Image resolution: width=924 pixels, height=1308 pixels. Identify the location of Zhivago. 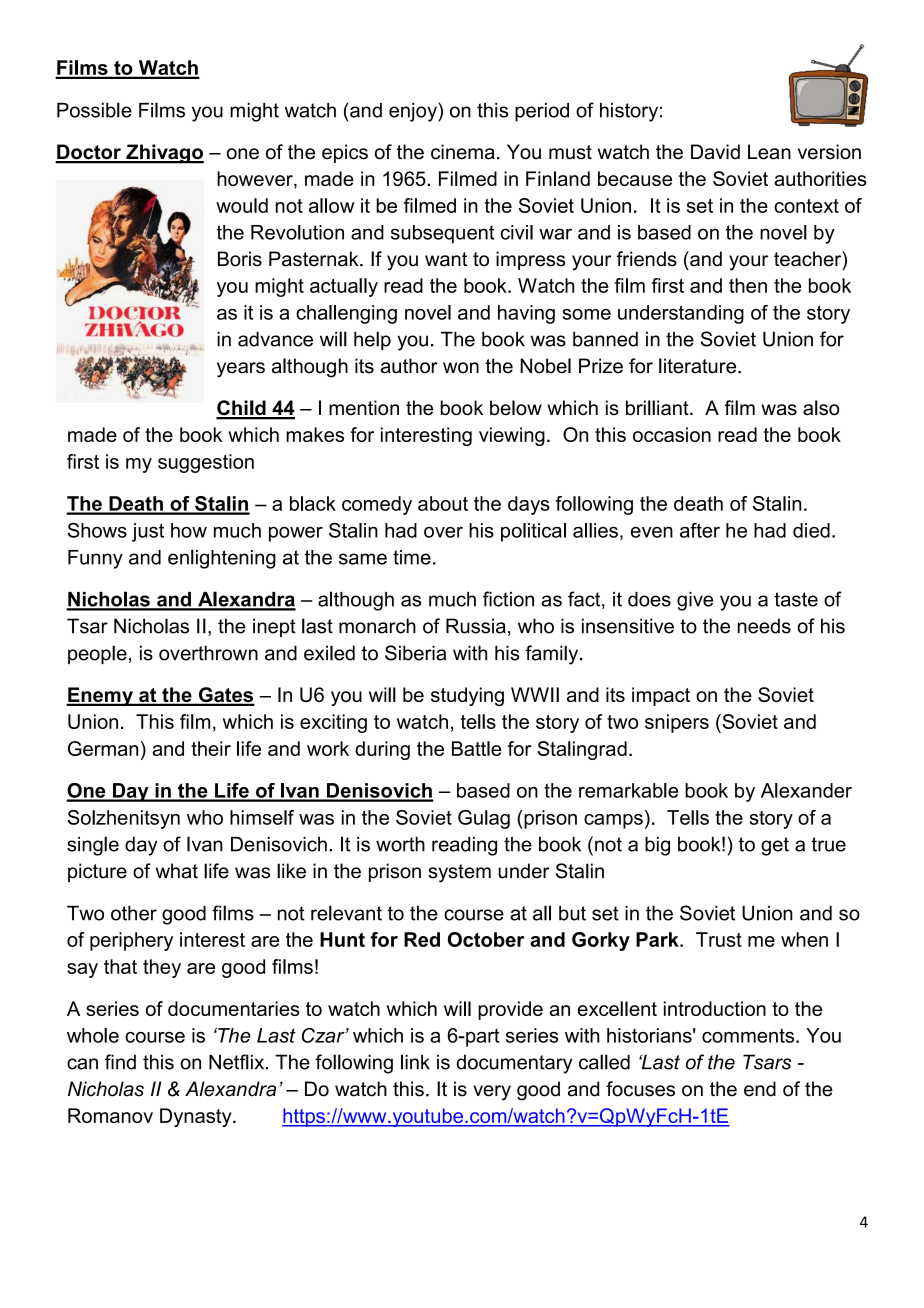
(164, 154).
